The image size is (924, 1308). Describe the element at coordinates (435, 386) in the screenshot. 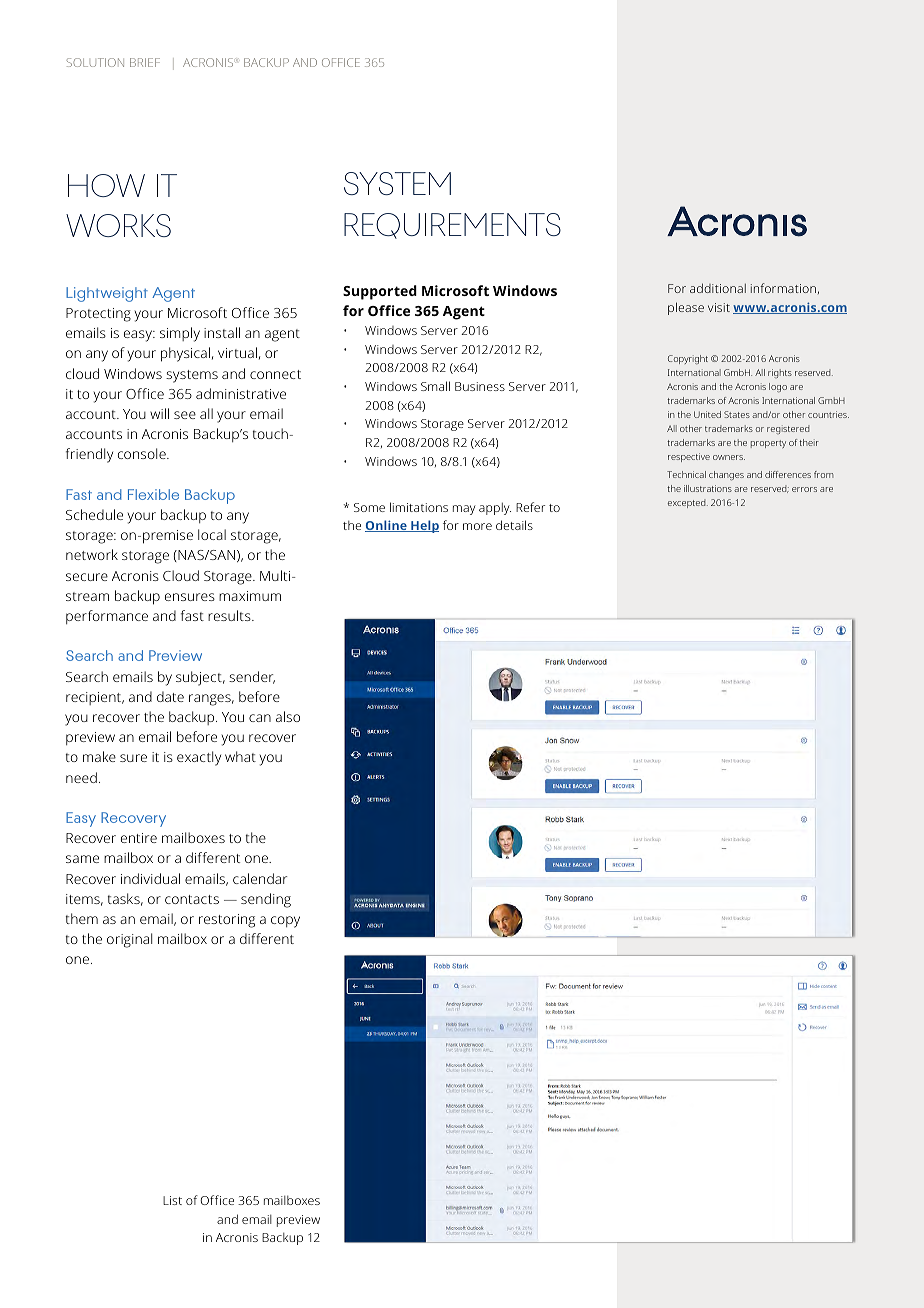

I see `Small` at that location.
